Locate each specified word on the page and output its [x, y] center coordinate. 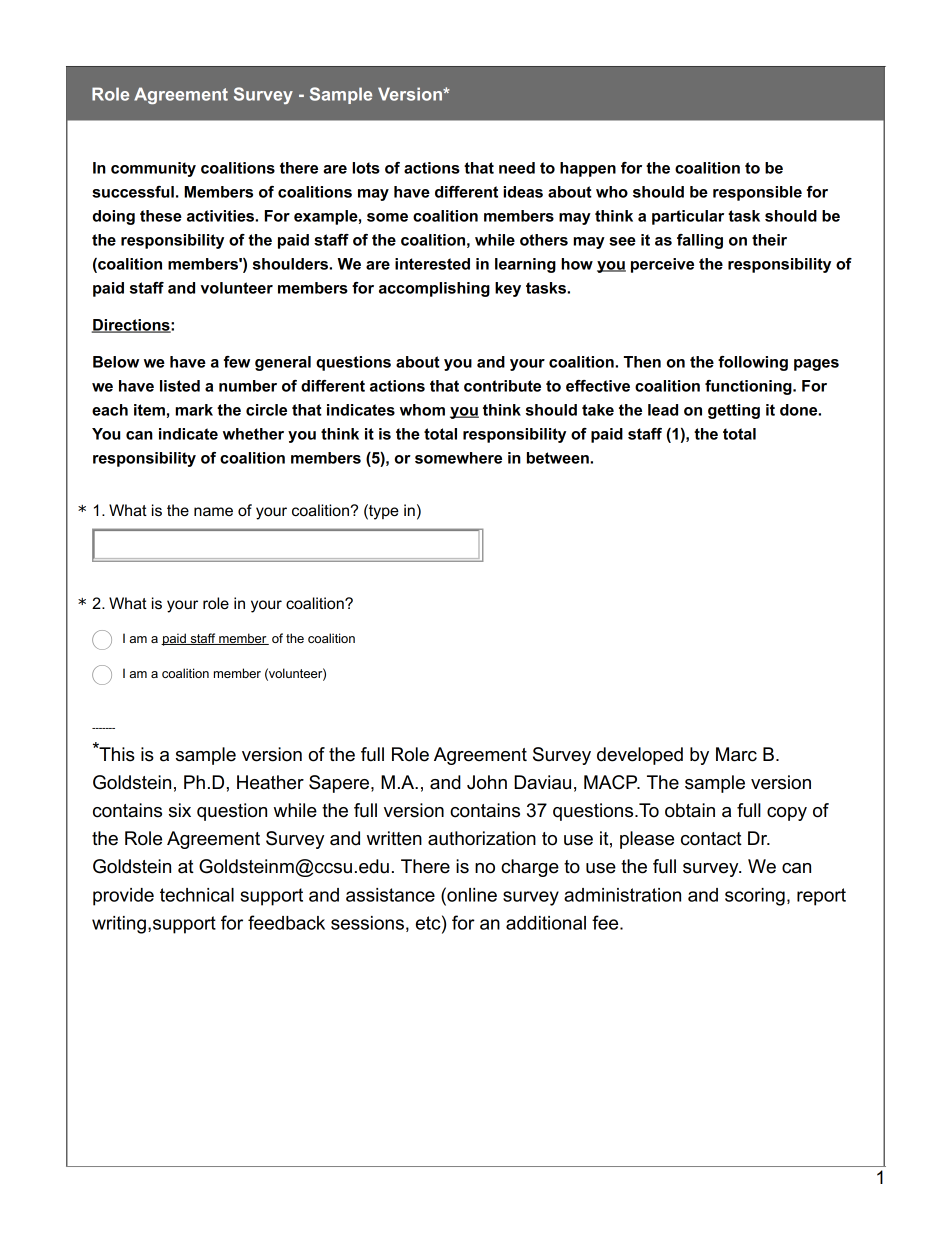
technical [197, 895]
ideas [523, 192]
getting [734, 411]
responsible [757, 193]
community [153, 169]
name [213, 511]
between [559, 458]
